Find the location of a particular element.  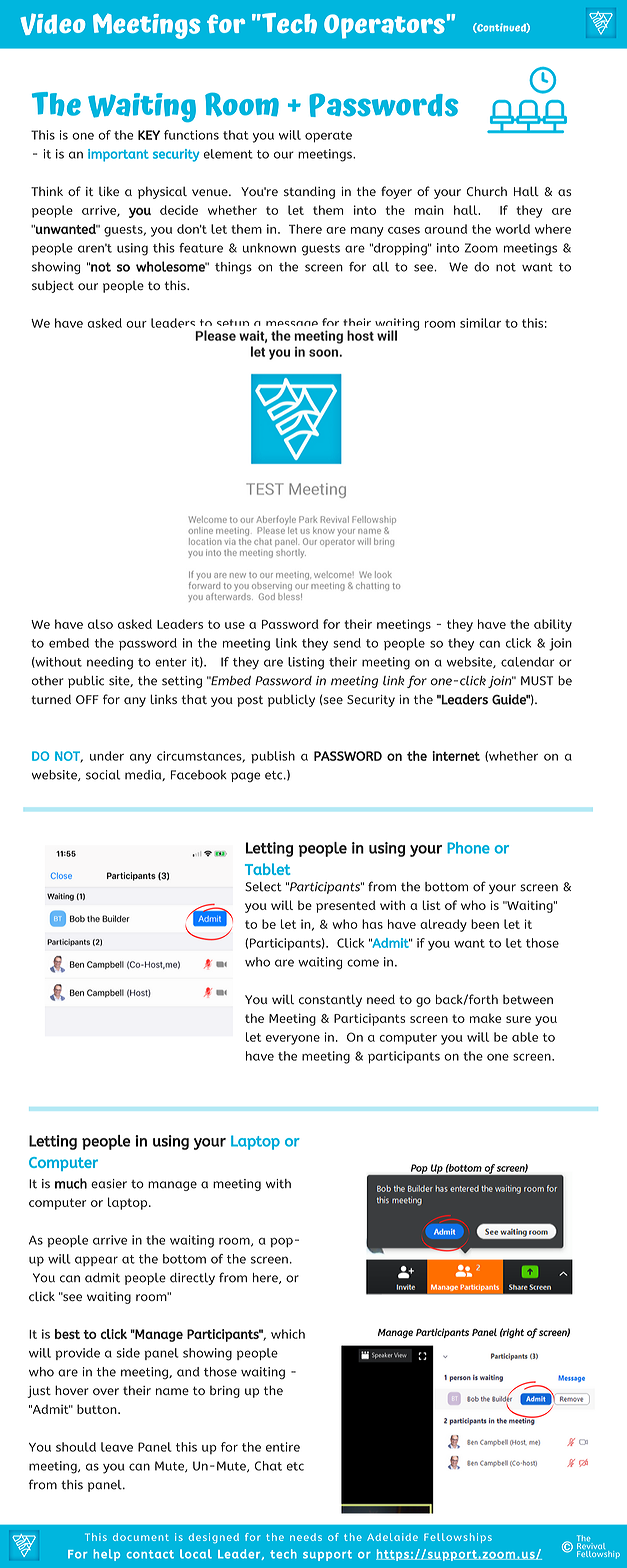

Video is located at coordinates (52, 24).
